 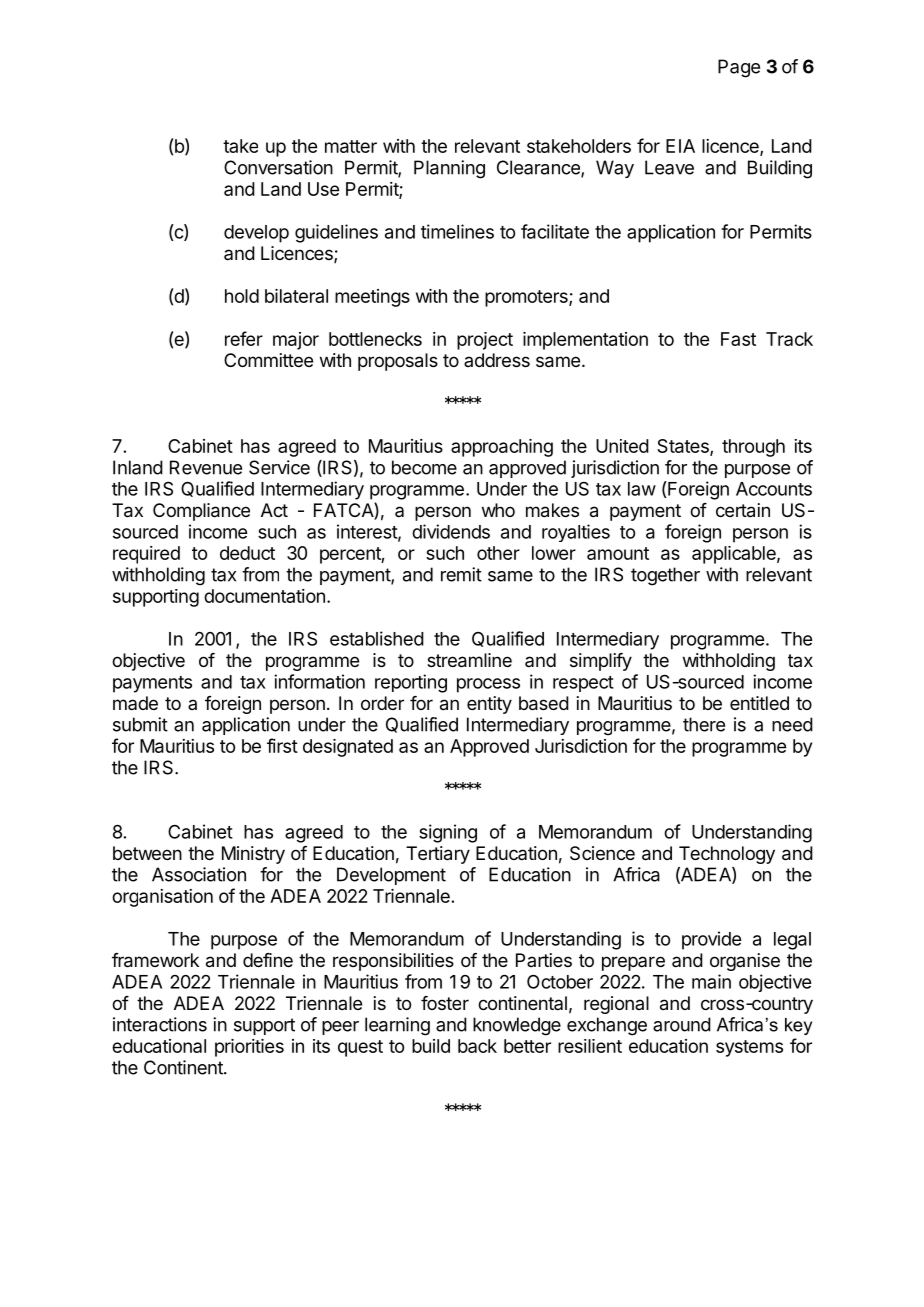 I want to click on refer, so click(x=244, y=338).
